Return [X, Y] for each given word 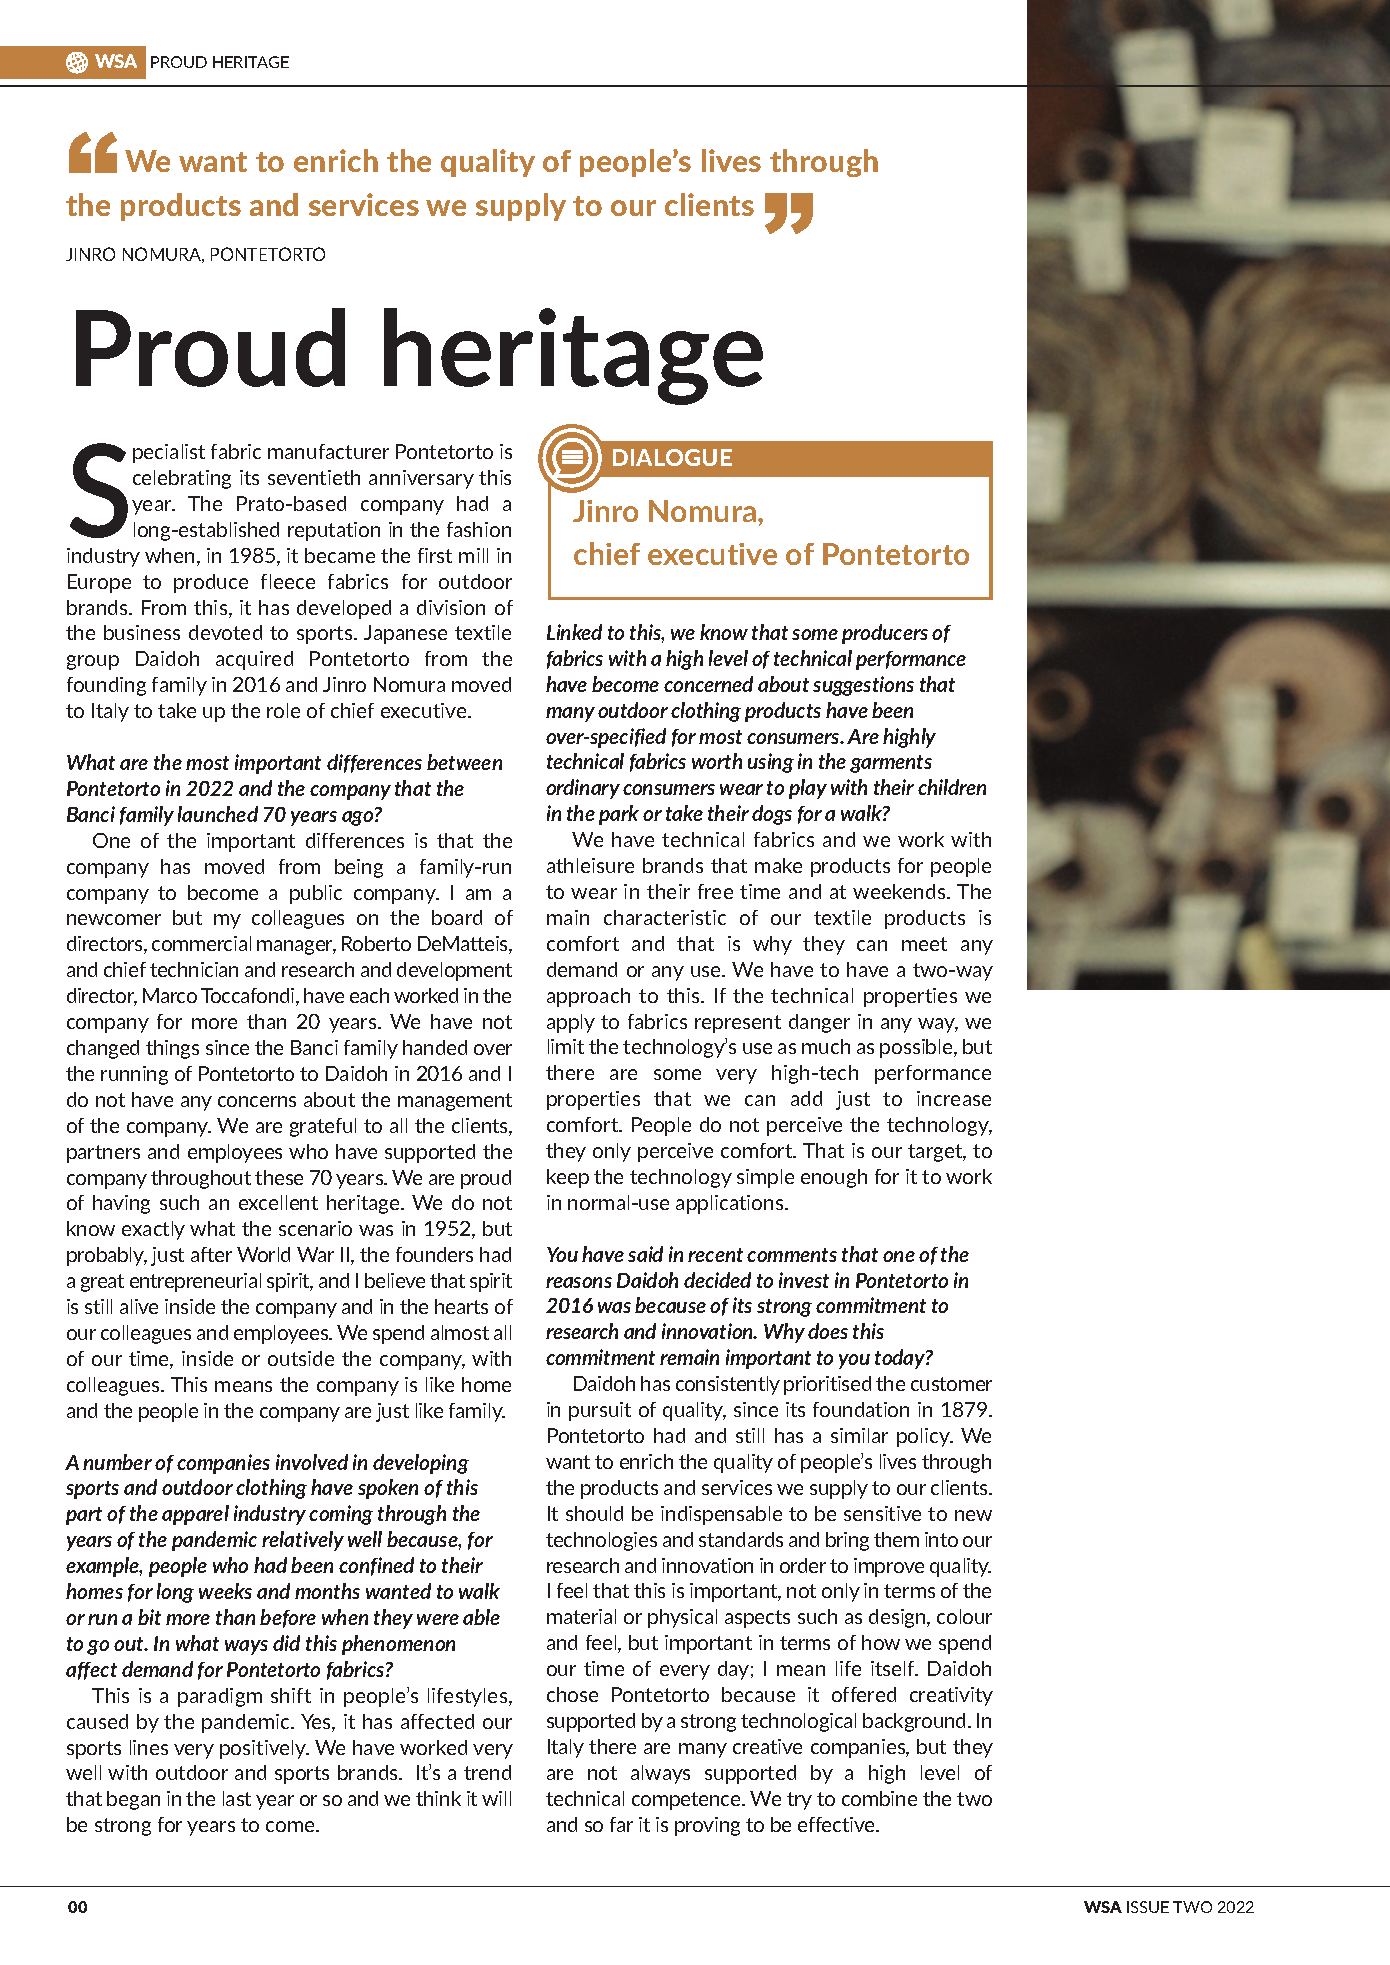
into [941, 1539]
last [237, 1798]
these [279, 1177]
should [594, 1513]
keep [568, 1178]
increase [954, 1098]
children [952, 787]
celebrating [182, 479]
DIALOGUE [672, 457]
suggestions [863, 686]
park [619, 815]
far [621, 1824]
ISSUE [1148, 1907]
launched [218, 814]
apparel [195, 1515]
